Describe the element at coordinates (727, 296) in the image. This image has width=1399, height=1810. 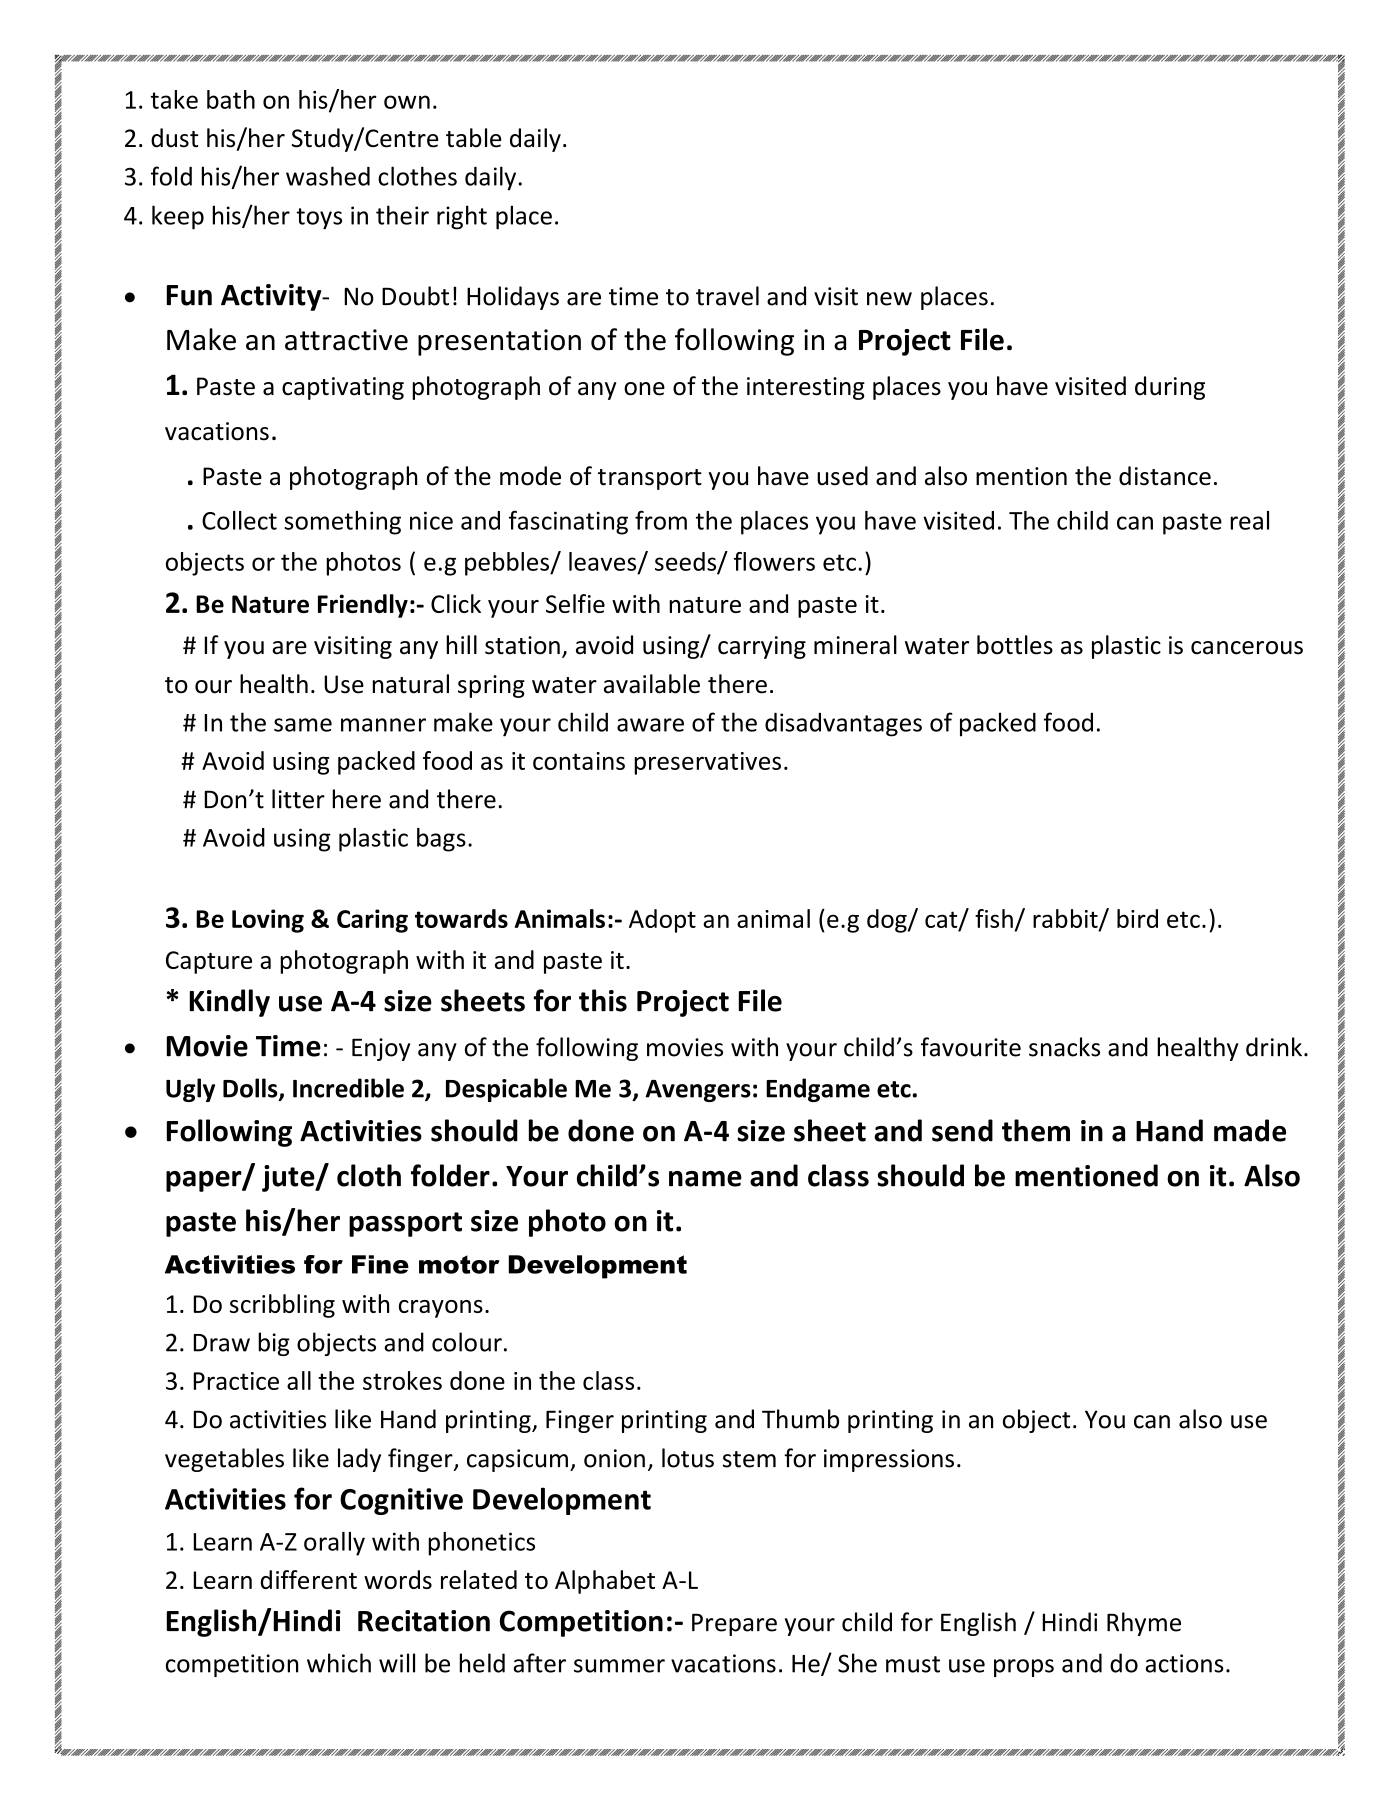
I see `travel` at that location.
